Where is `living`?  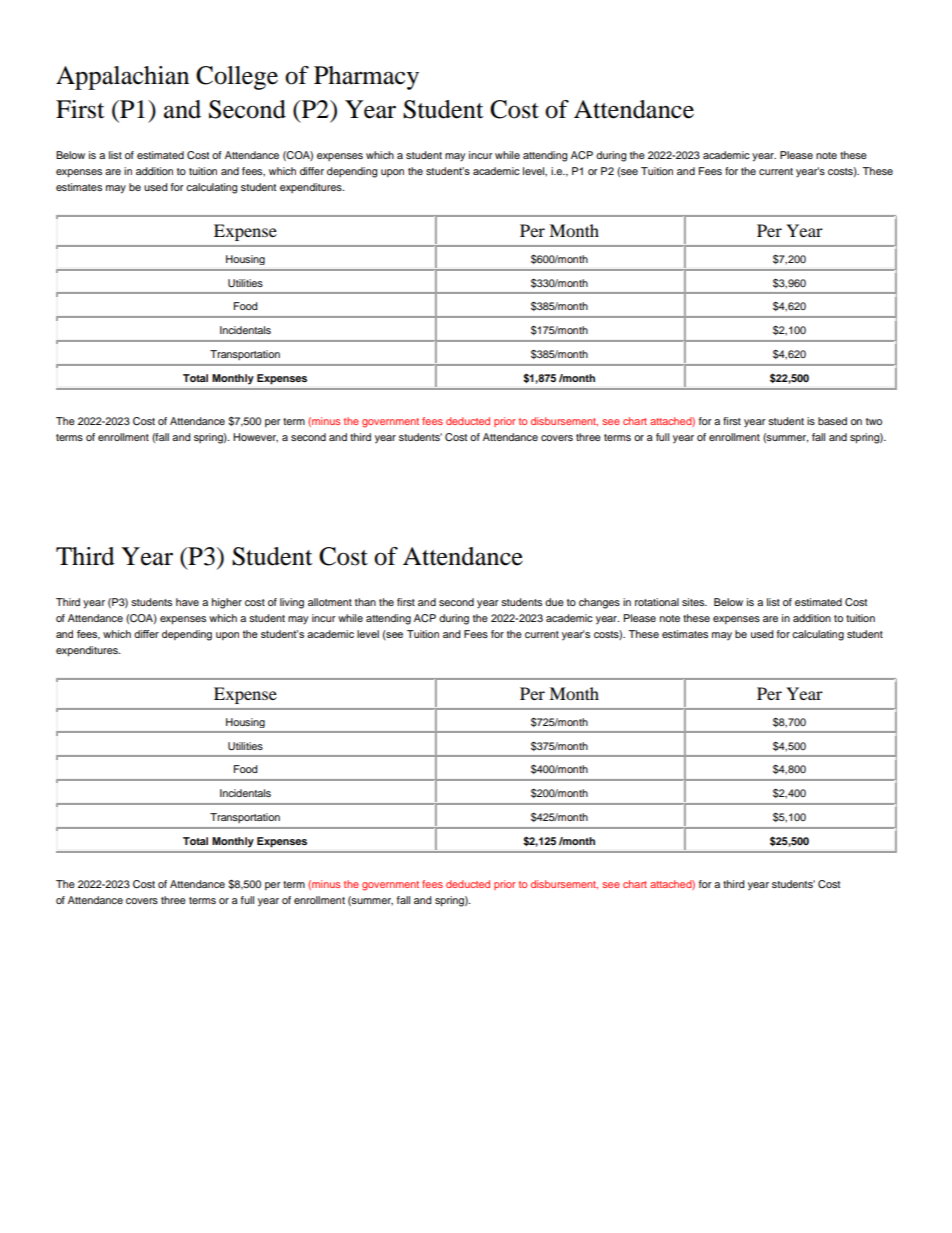 living is located at coordinates (292, 603).
